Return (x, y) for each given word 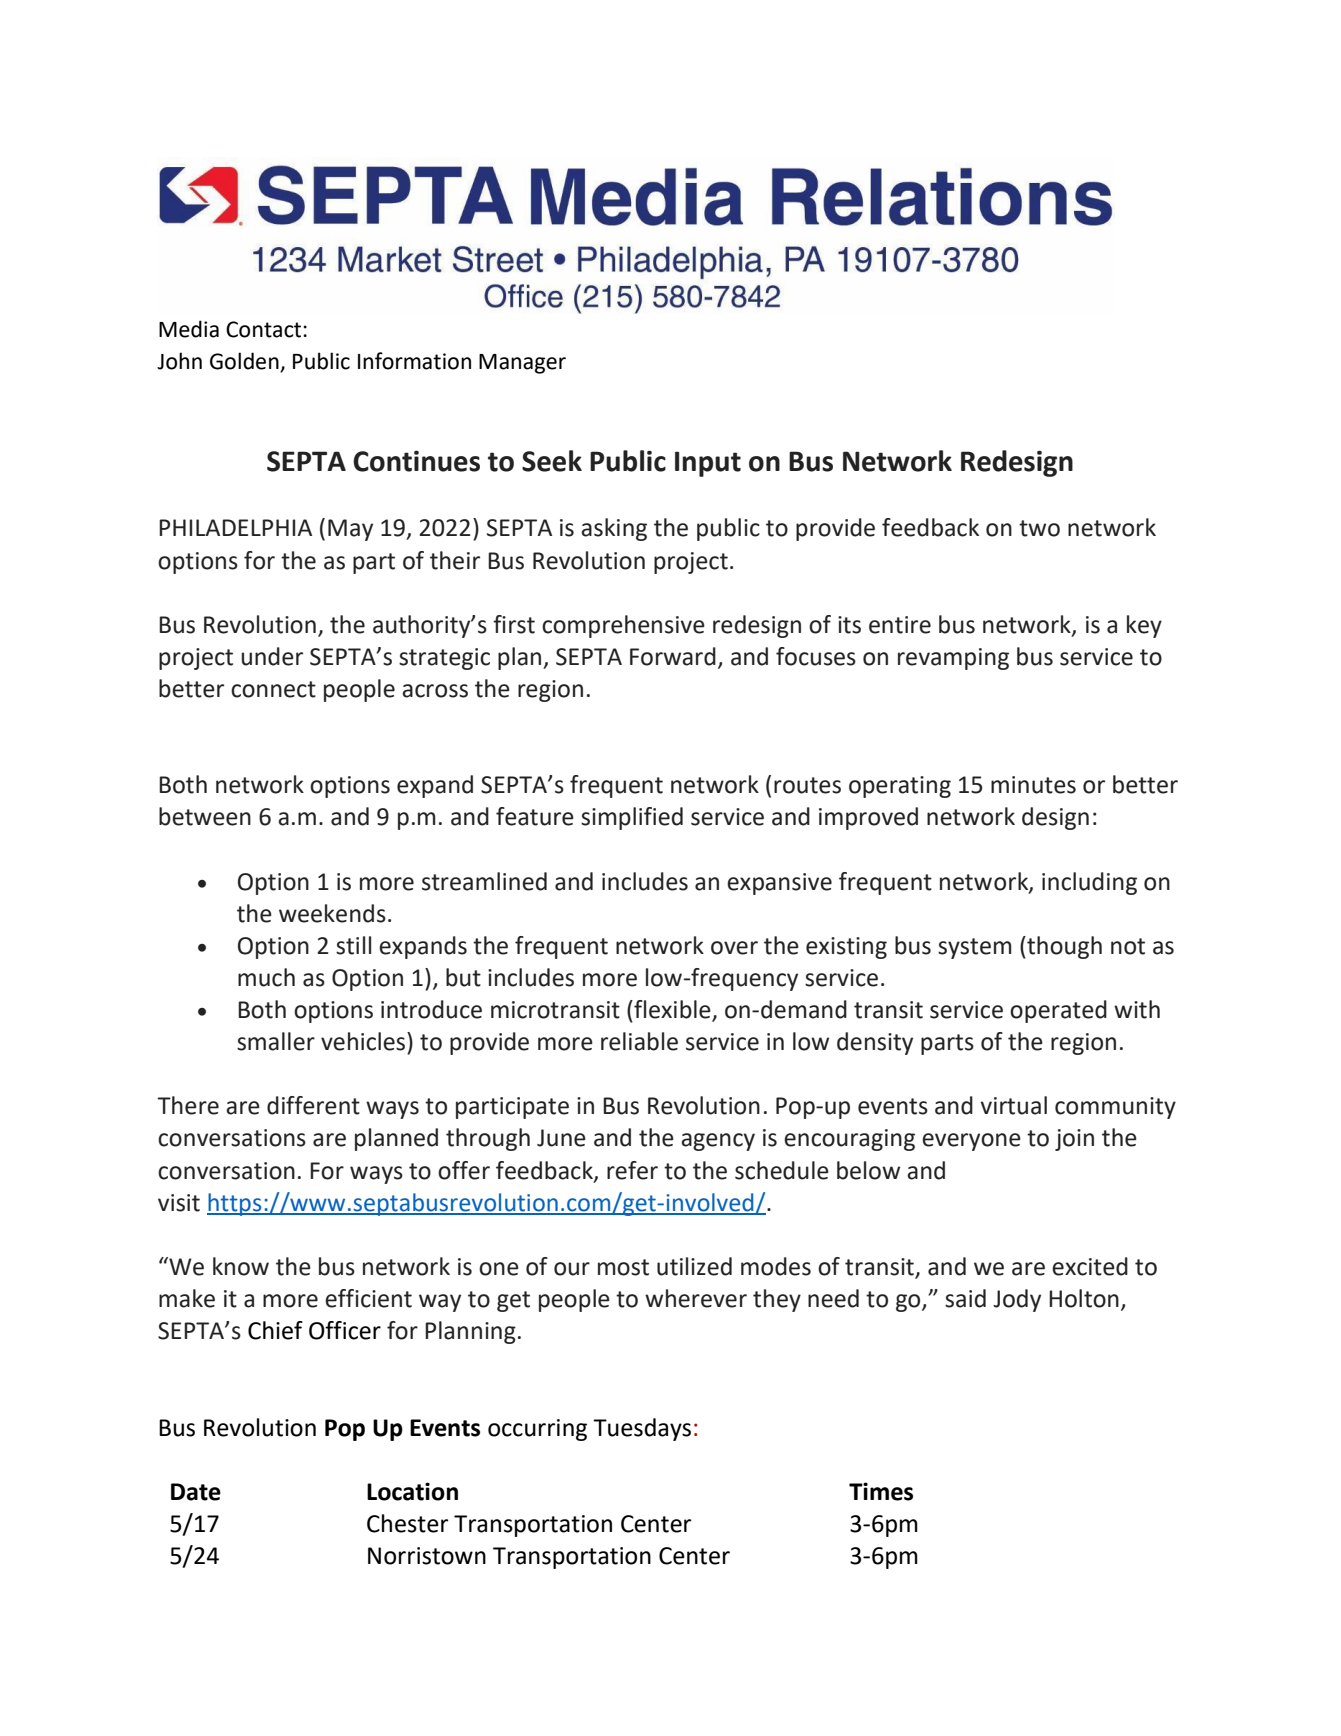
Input (708, 464)
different (313, 1105)
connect (273, 689)
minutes (1033, 785)
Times (881, 1491)
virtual (1013, 1105)
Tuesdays (642, 1429)
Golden (244, 361)
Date (196, 1492)
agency (718, 1142)
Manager (522, 364)
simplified (632, 818)
